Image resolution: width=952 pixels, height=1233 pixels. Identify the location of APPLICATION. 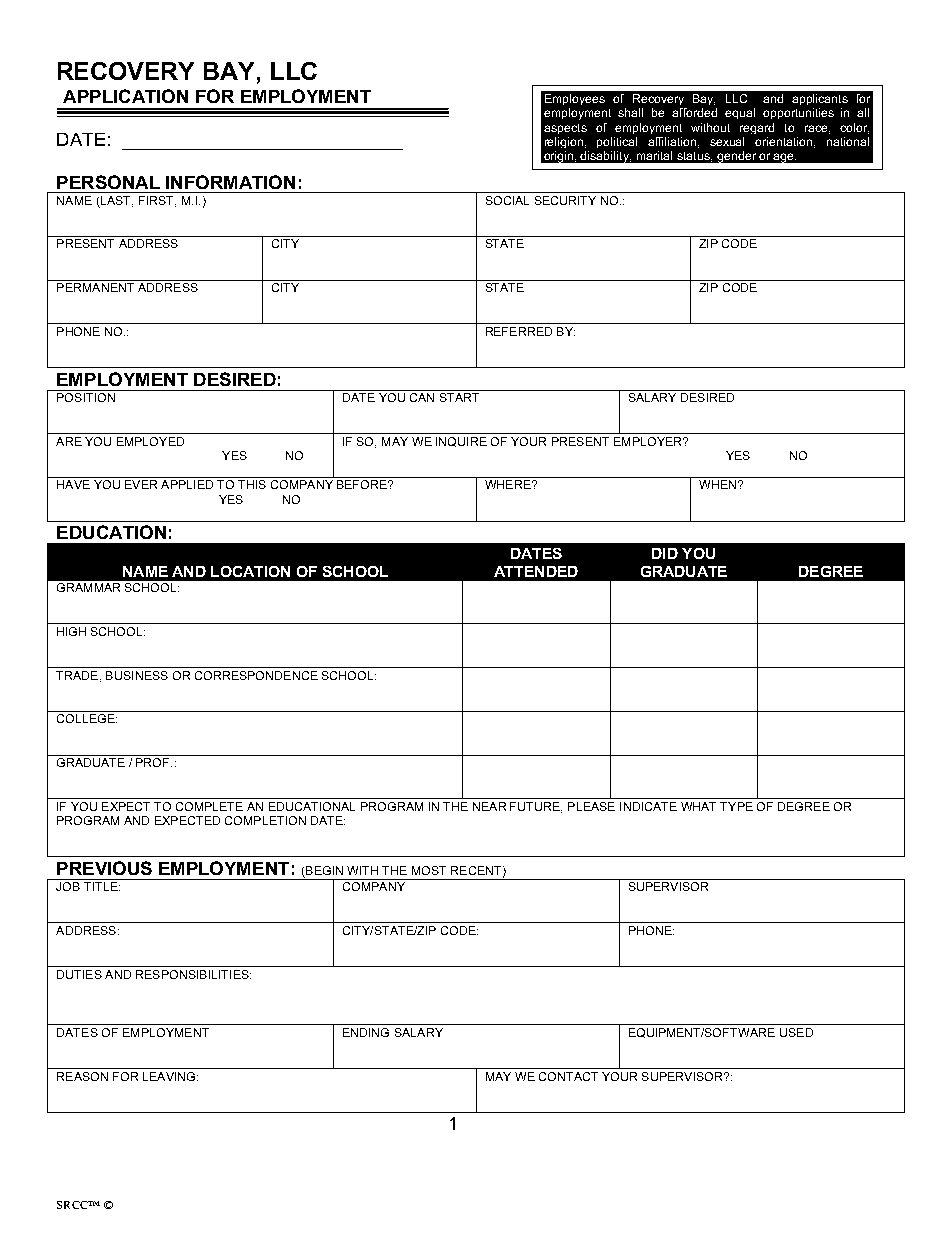
(125, 96).
